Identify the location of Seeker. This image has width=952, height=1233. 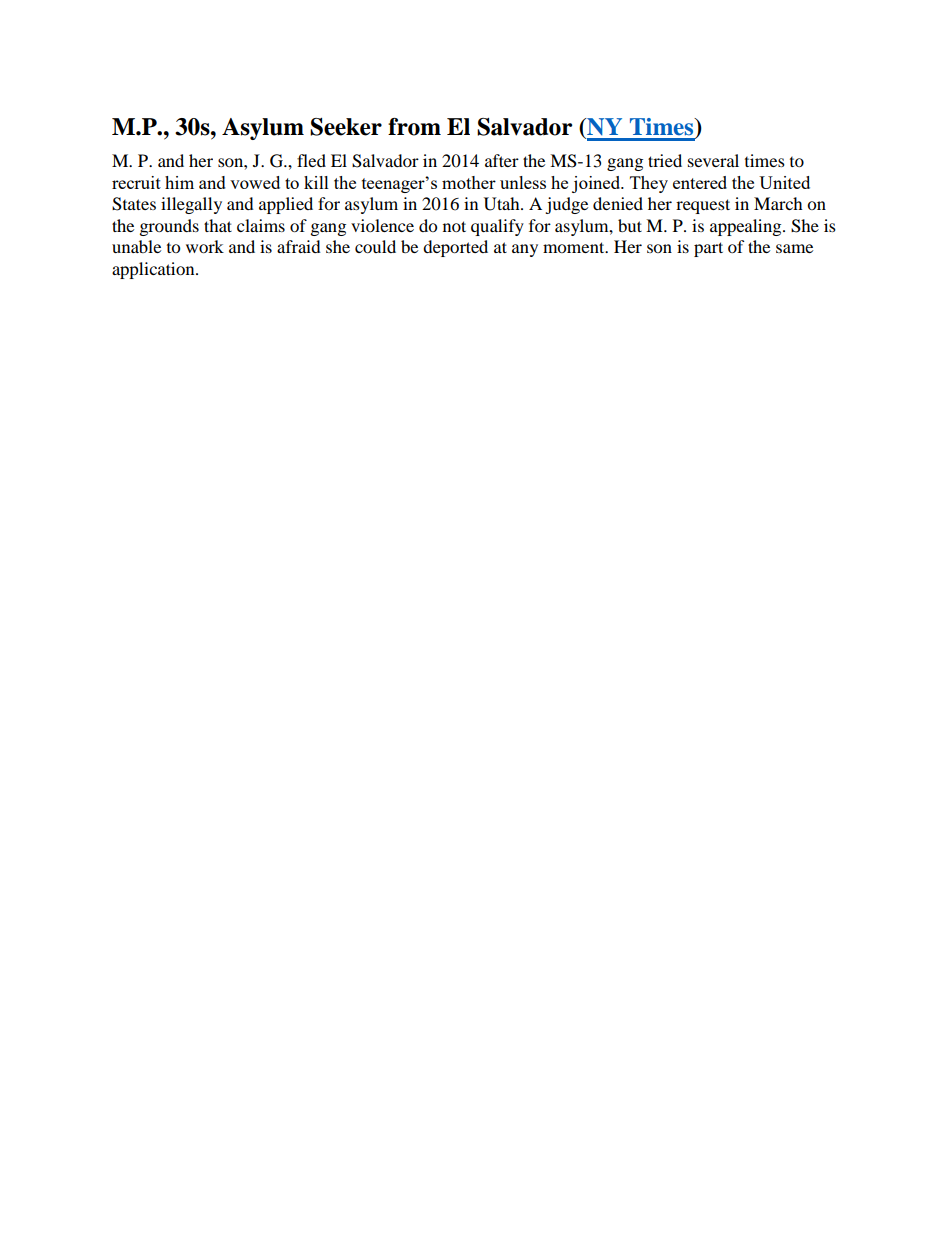
(346, 127).
